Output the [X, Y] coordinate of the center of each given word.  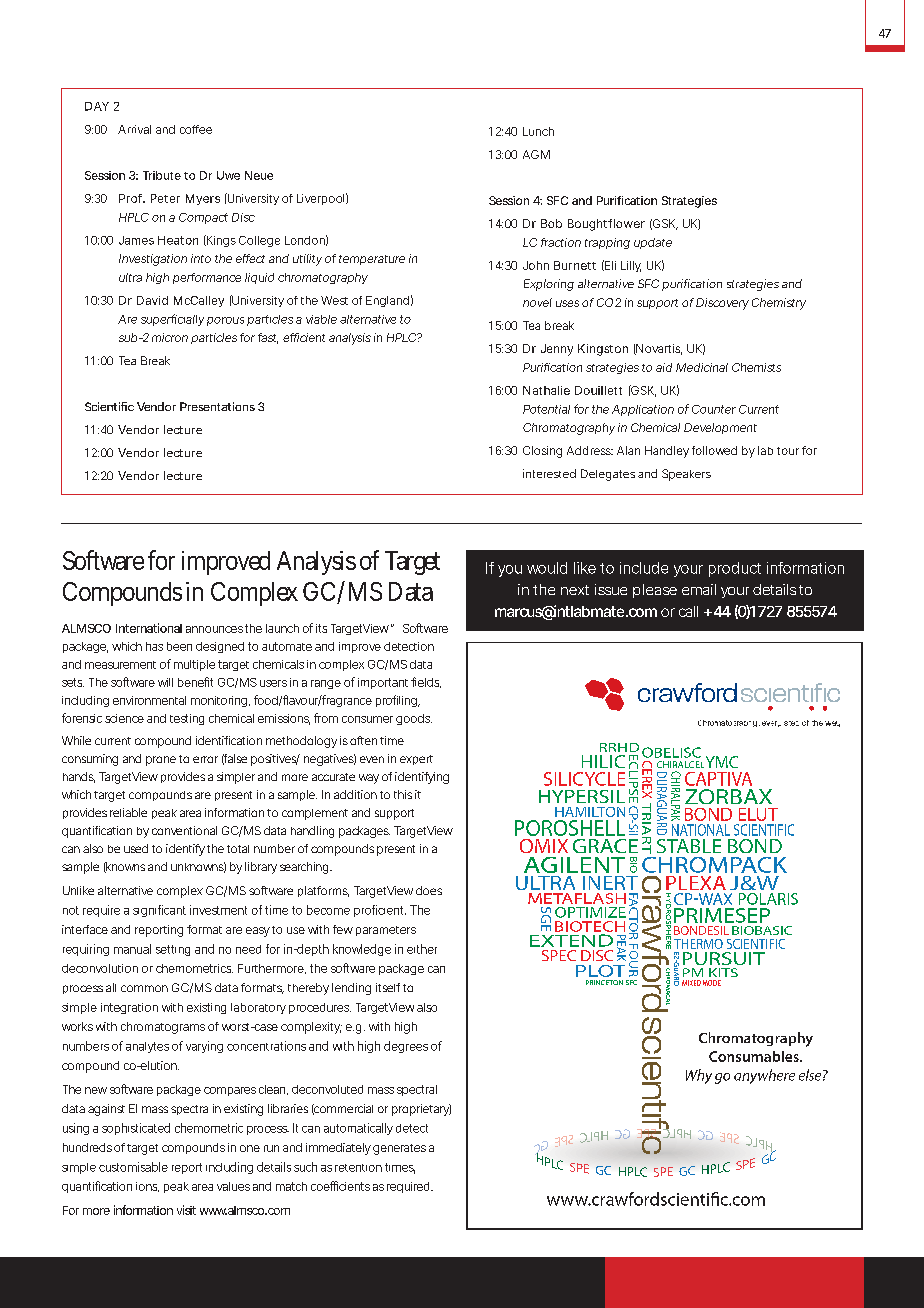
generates [399, 1149]
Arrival [134, 129]
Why [699, 1076]
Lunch [538, 131]
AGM [536, 154]
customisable [133, 1167]
